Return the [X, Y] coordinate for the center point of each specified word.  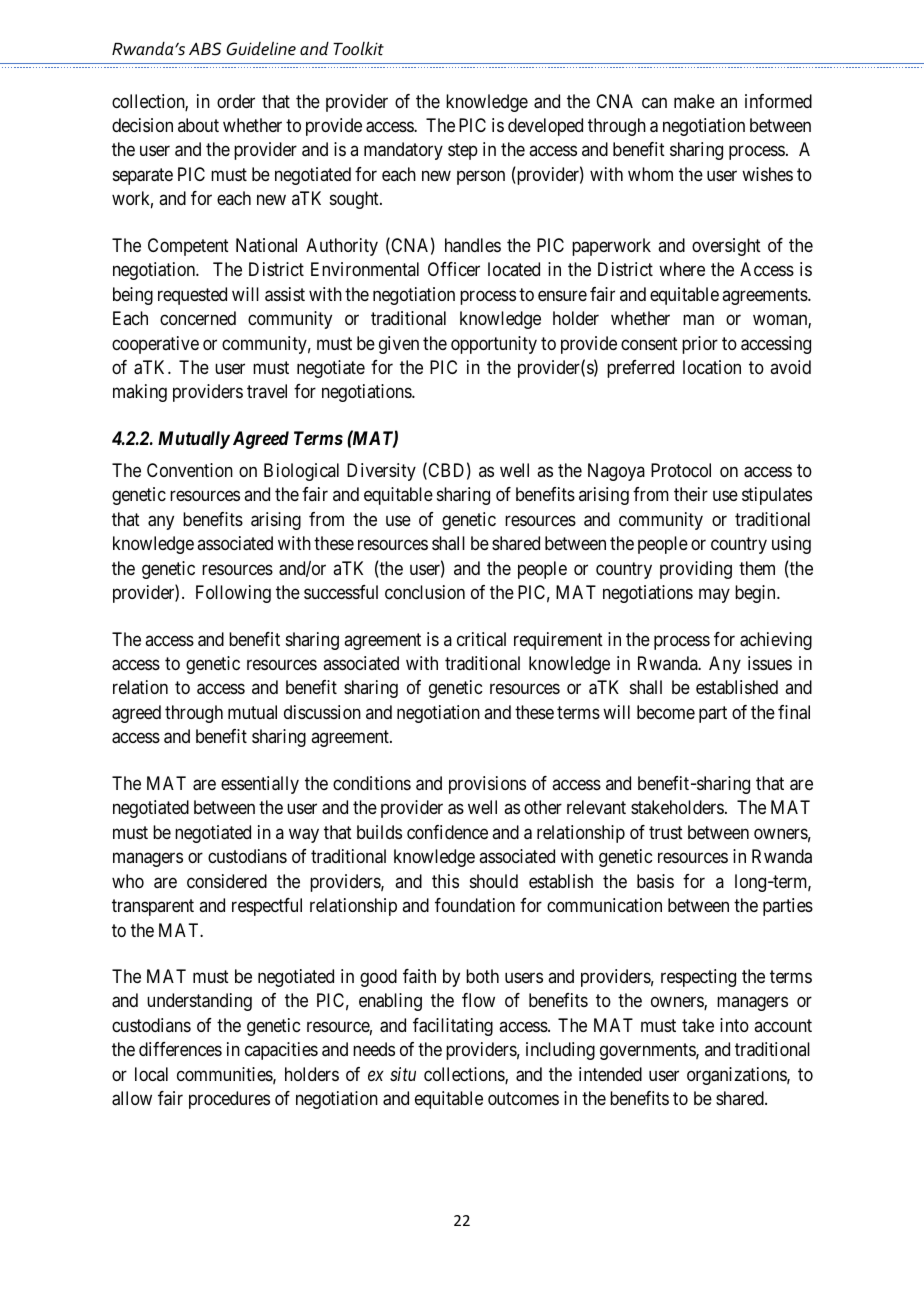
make [694, 101]
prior [700, 345]
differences [180, 1049]
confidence [447, 832]
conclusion [425, 592]
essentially [260, 785]
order [236, 101]
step [463, 152]
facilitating [453, 1027]
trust [666, 832]
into [734, 1025]
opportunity [494, 345]
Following [233, 594]
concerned [198, 318]
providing [696, 570]
